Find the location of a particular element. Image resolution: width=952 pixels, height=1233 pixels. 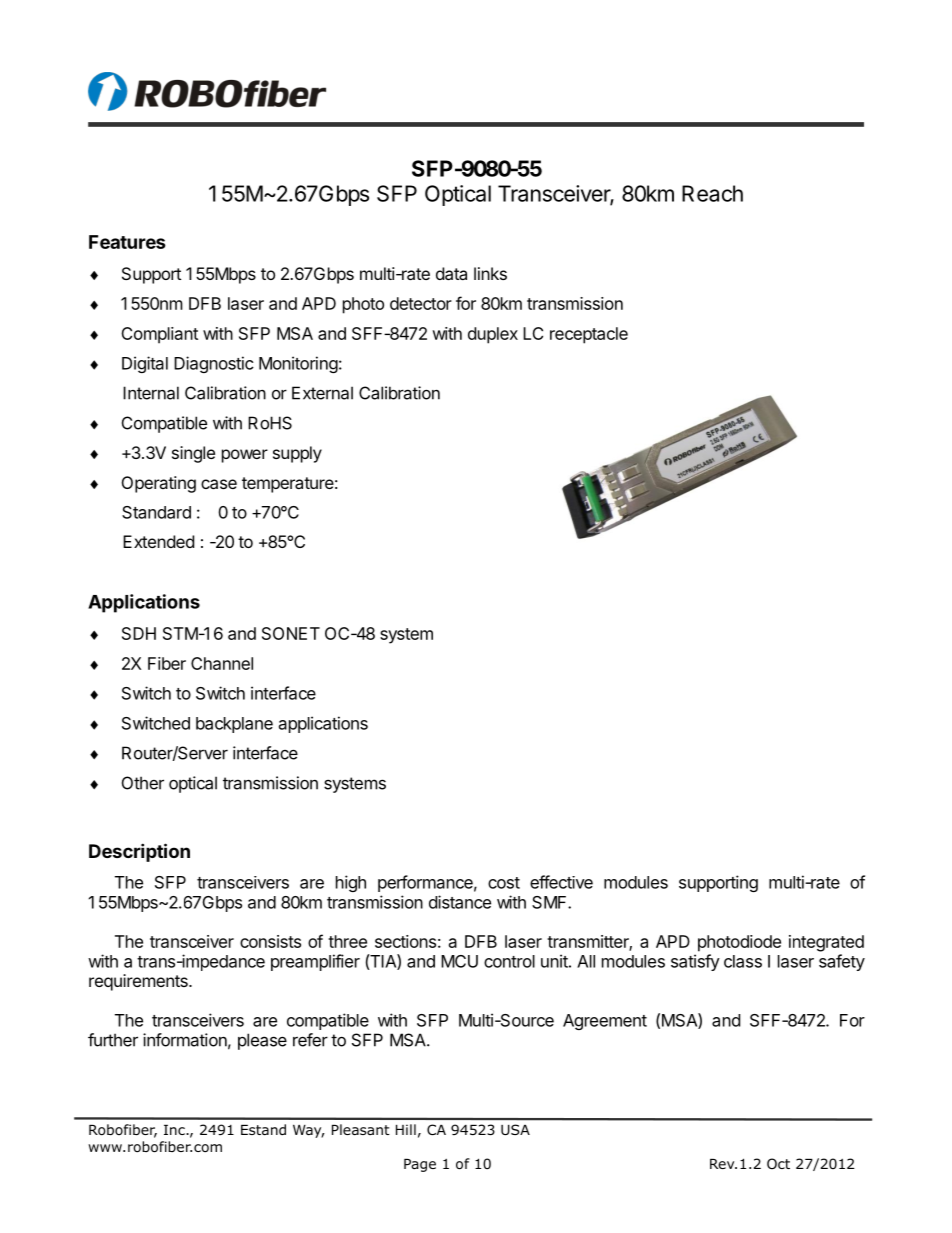

effective is located at coordinates (561, 882).
